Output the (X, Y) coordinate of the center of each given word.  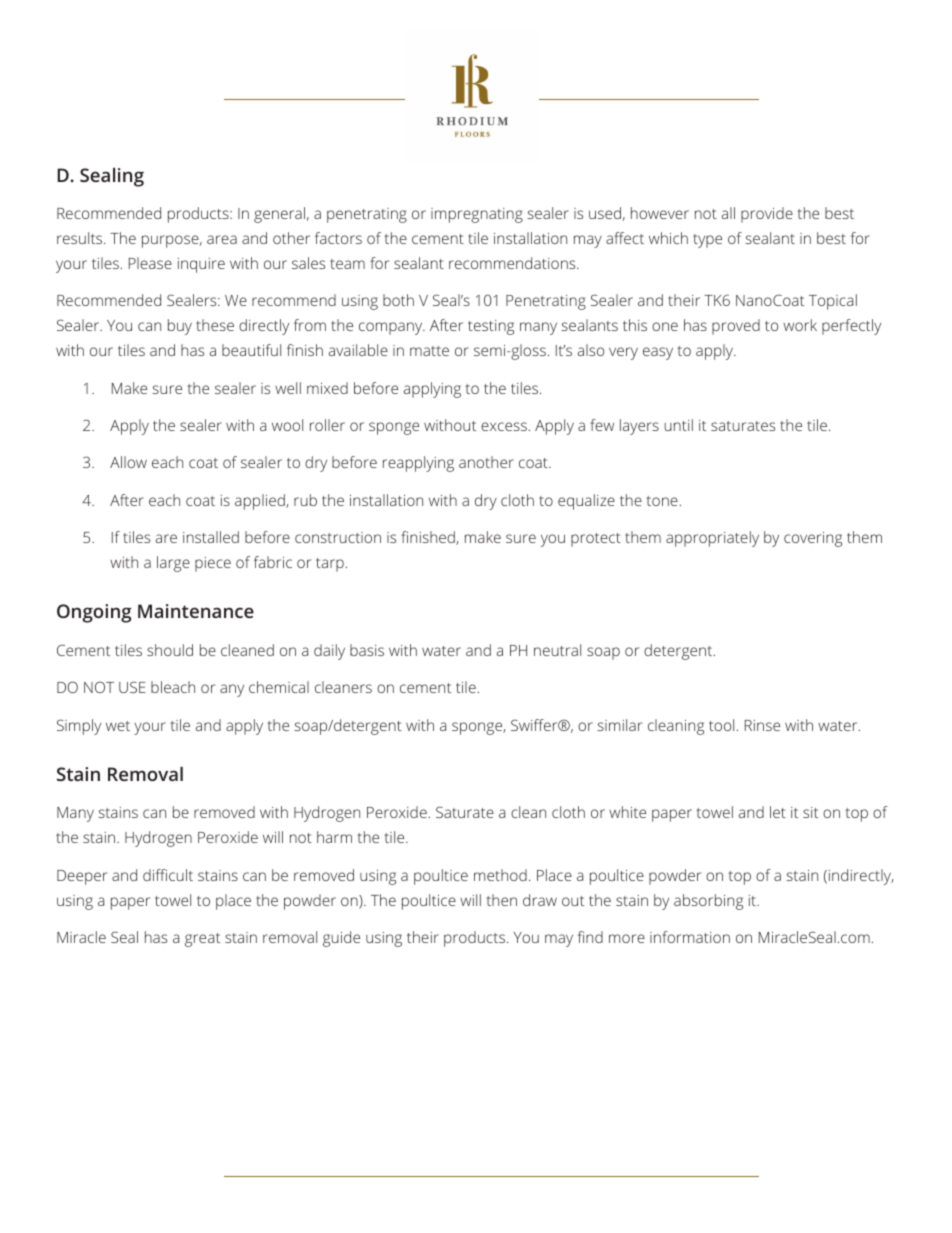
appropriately (712, 539)
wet (118, 726)
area (222, 239)
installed (211, 537)
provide (767, 215)
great (202, 940)
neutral (557, 650)
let (778, 812)
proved (736, 327)
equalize (586, 502)
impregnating (477, 215)
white (627, 812)
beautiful (251, 350)
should (170, 650)
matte (429, 351)
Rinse (762, 725)
